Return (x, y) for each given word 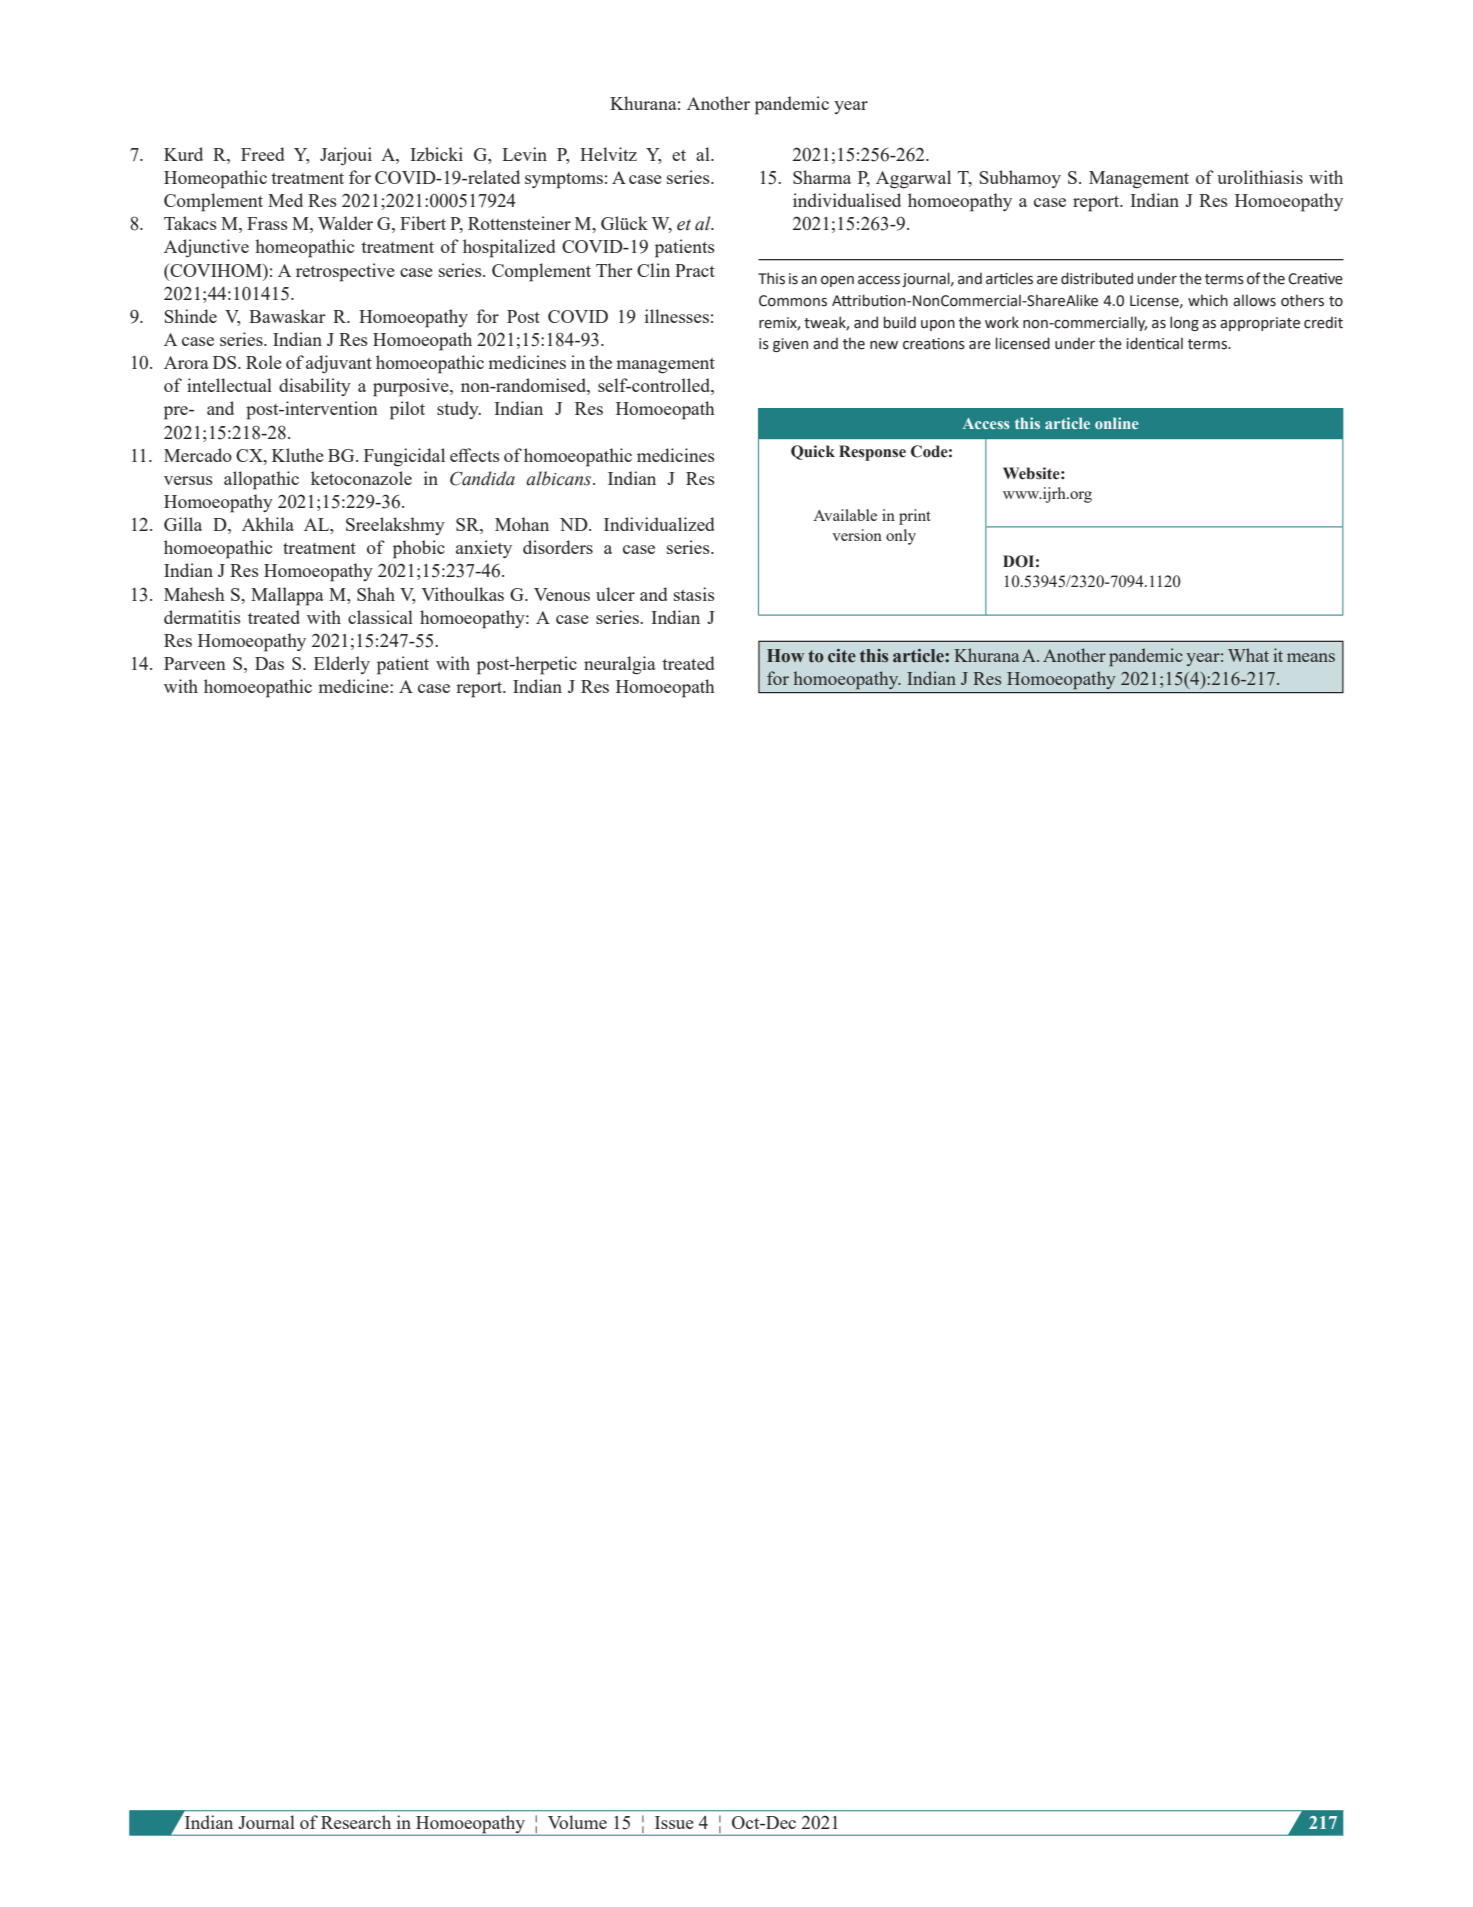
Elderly (342, 665)
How (785, 656)
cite (842, 656)
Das (269, 663)
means (1311, 657)
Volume (577, 1822)
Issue (674, 1822)
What (1248, 655)
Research (356, 1822)
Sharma (822, 177)
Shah (376, 594)
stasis (694, 594)
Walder (345, 223)
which (1208, 300)
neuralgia (620, 665)
